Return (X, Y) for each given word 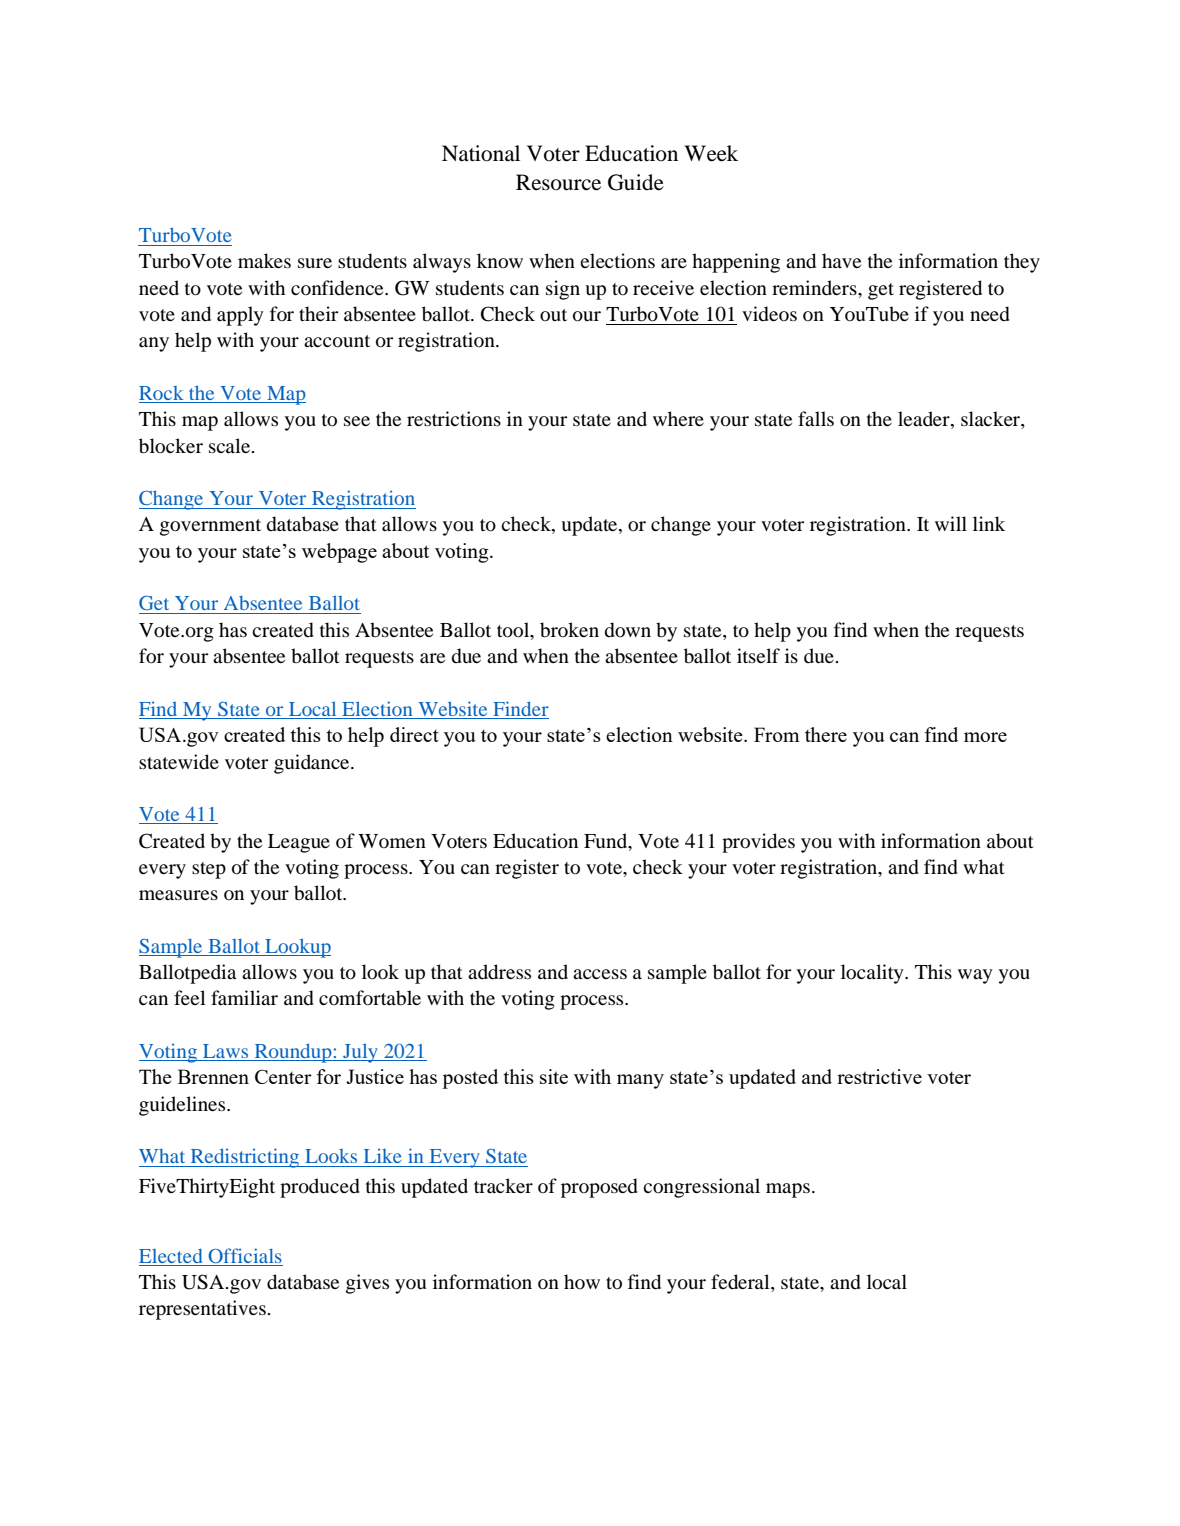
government (210, 527)
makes (264, 261)
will (951, 523)
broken (569, 630)
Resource (558, 182)
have (841, 260)
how (582, 1281)
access (600, 974)
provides (758, 843)
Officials (244, 1257)
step (209, 870)
